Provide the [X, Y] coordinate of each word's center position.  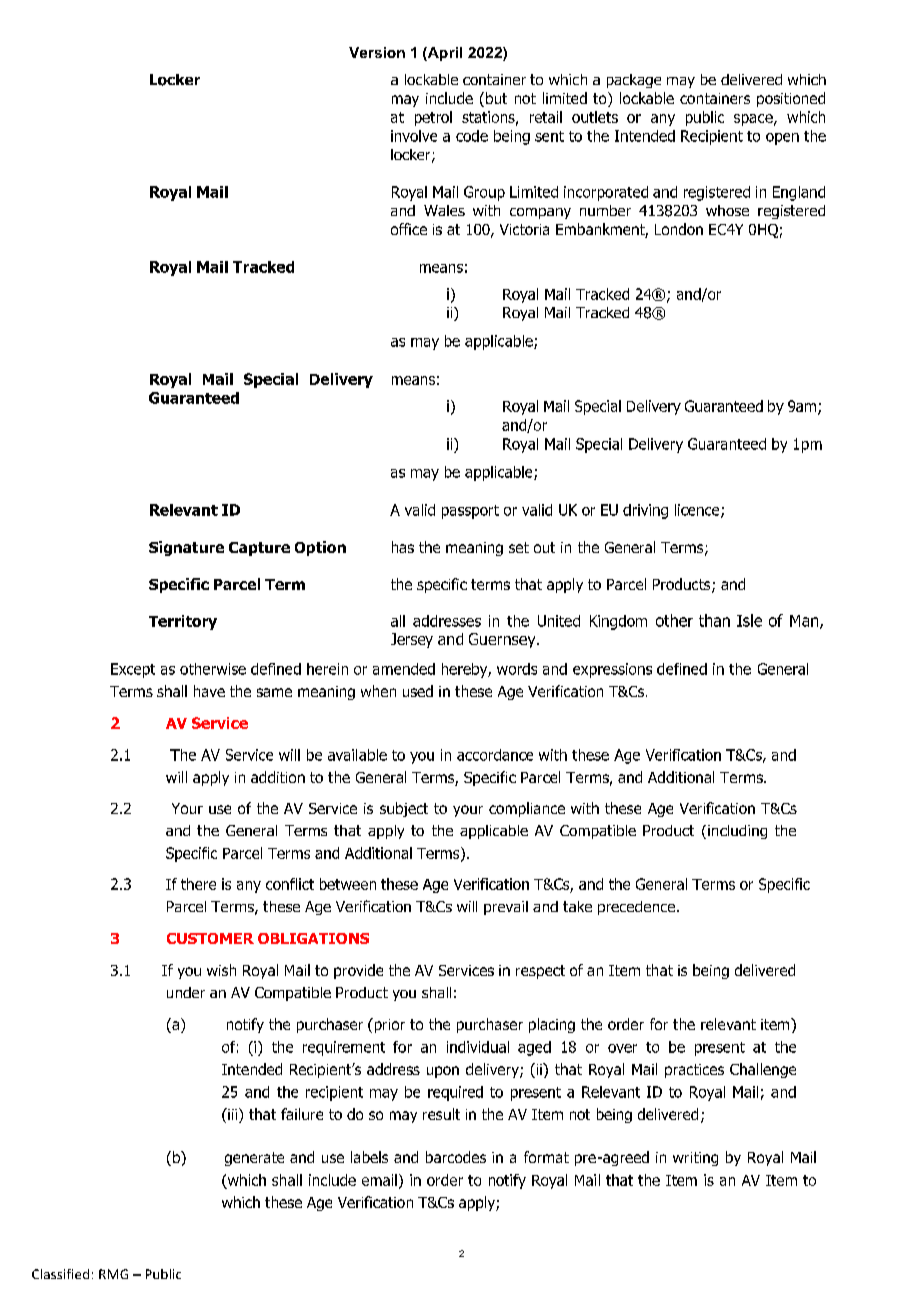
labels [369, 1157]
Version [377, 52]
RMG [113, 1274]
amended [404, 669]
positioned [791, 99]
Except [133, 670]
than [714, 620]
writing [695, 1159]
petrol [433, 118]
